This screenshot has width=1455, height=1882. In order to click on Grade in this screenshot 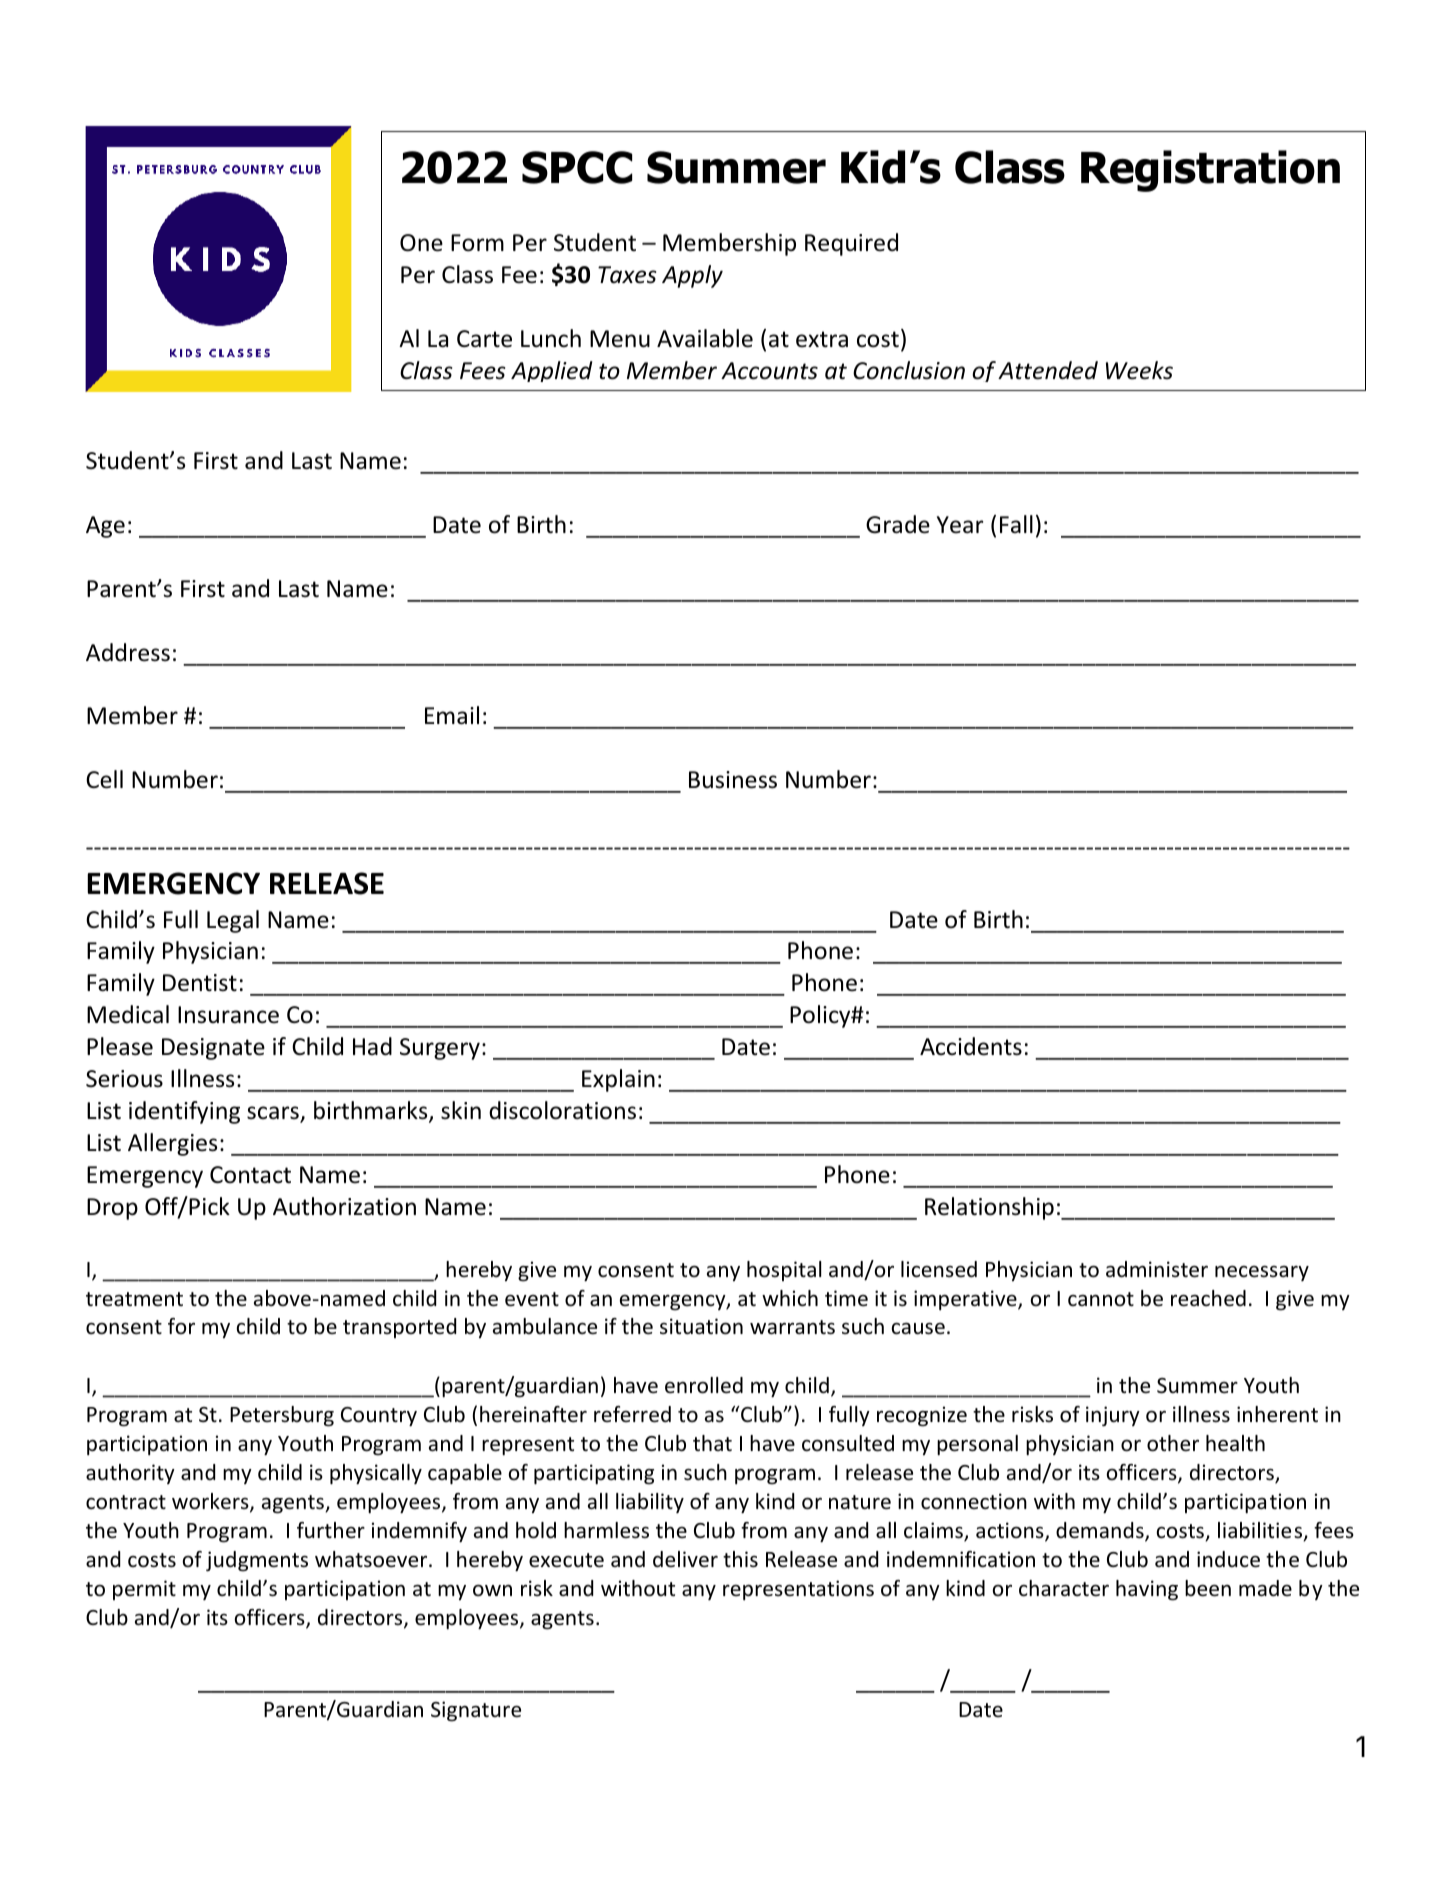, I will do `click(898, 524)`.
